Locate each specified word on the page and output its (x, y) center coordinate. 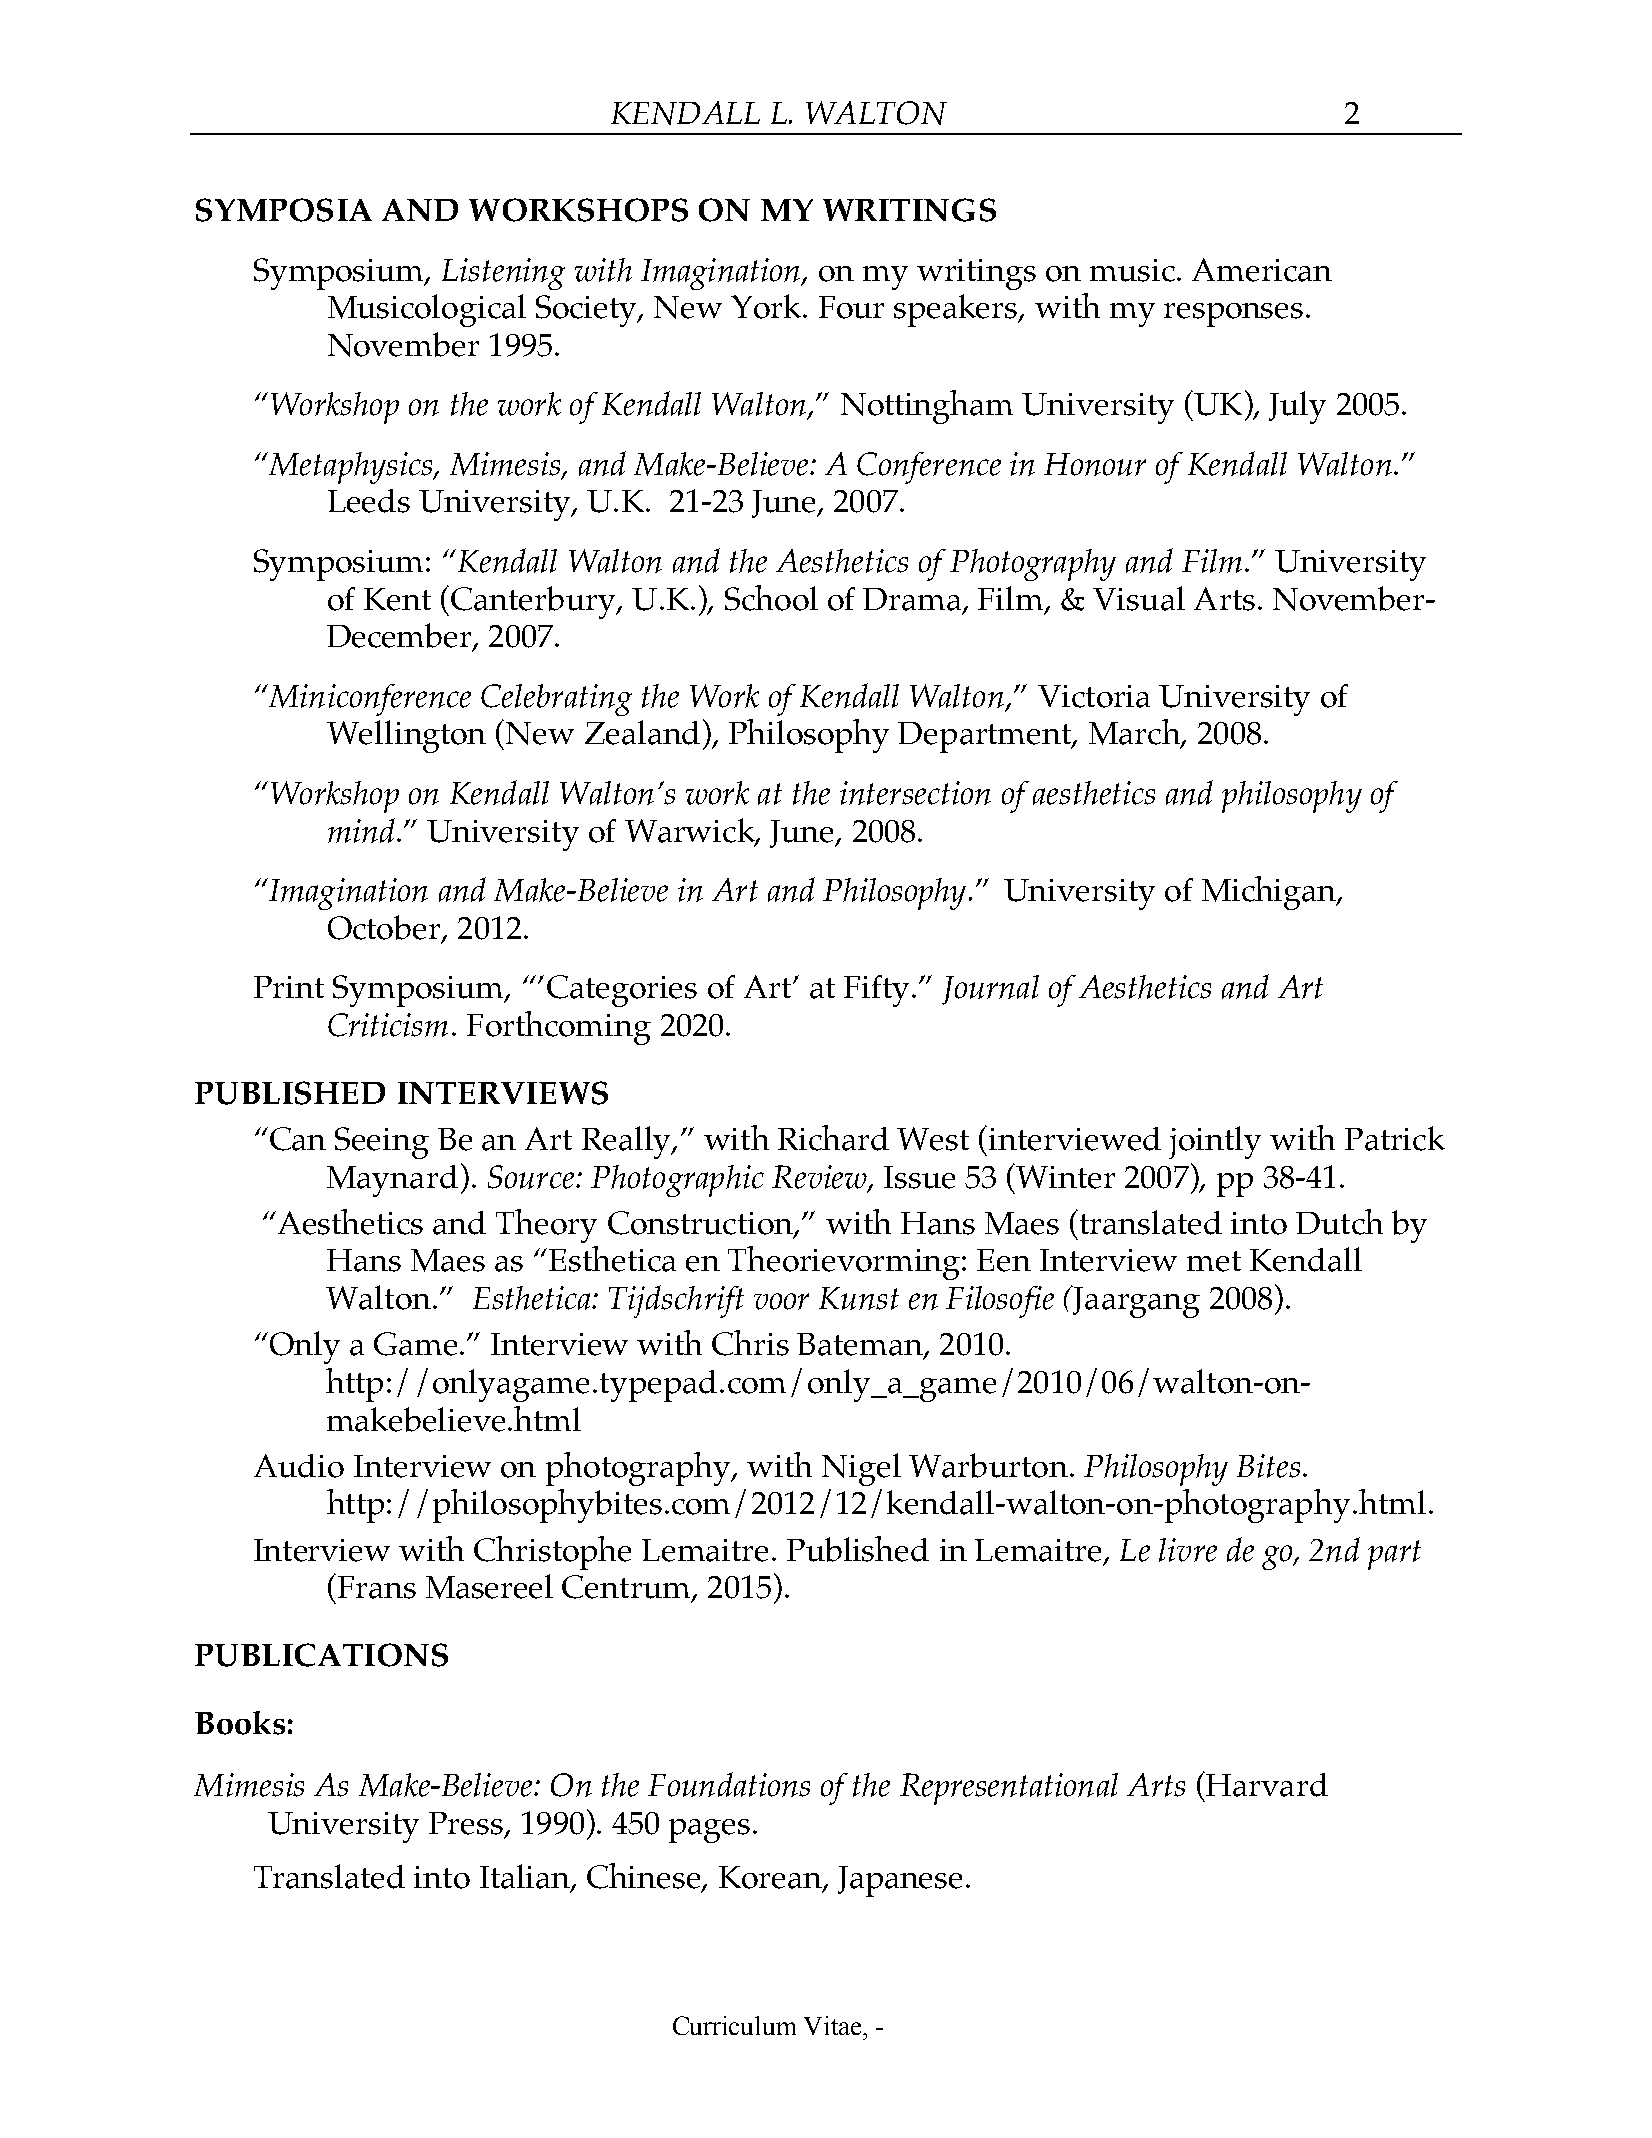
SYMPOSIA (284, 210)
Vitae (834, 2025)
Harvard (1265, 1784)
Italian (526, 1877)
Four (851, 307)
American (1262, 270)
